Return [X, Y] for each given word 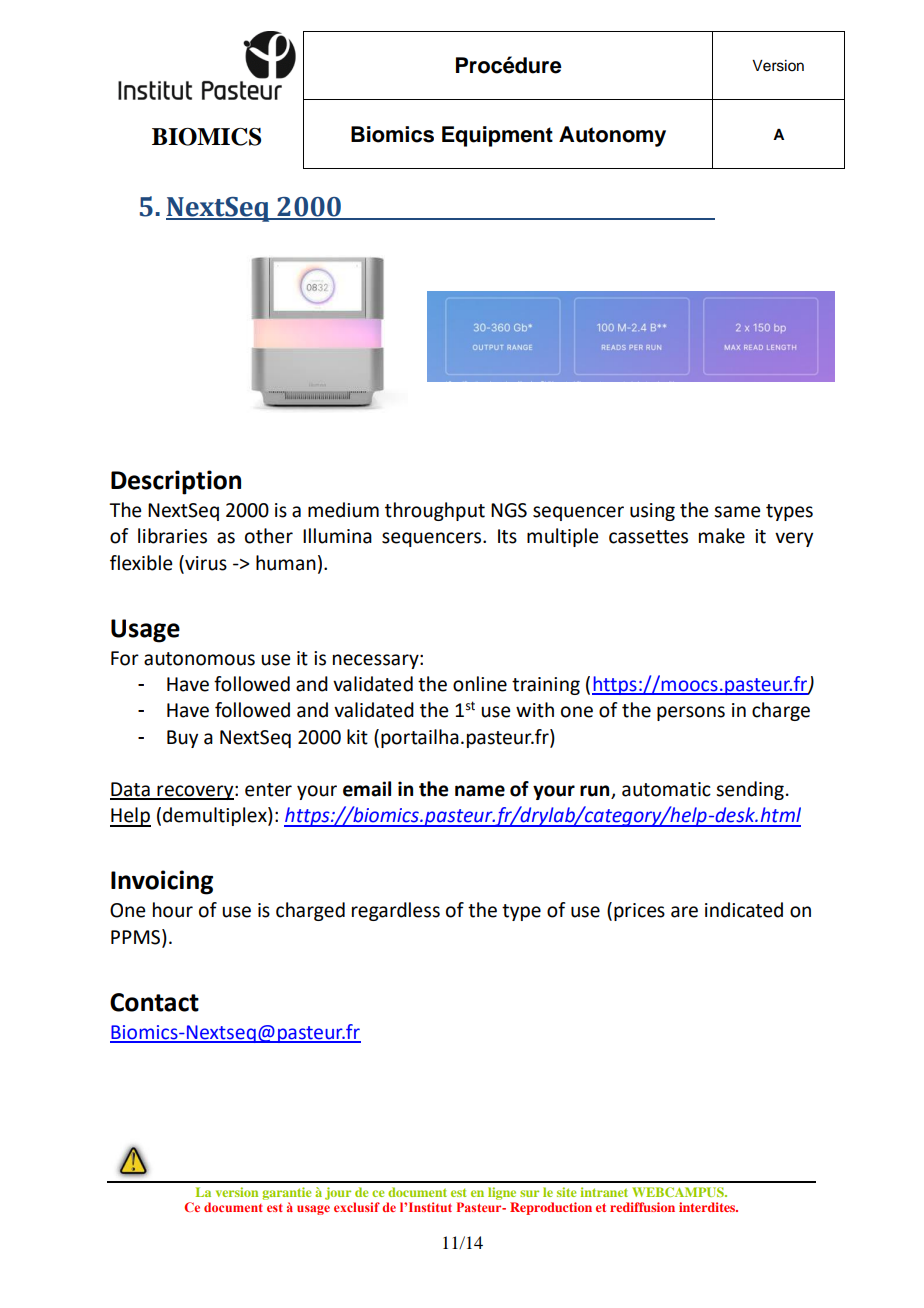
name [480, 791]
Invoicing [162, 882]
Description [176, 482]
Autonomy [612, 136]
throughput [435, 511]
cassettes [648, 537]
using [652, 512]
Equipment [497, 136]
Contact [154, 1002]
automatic [666, 789]
